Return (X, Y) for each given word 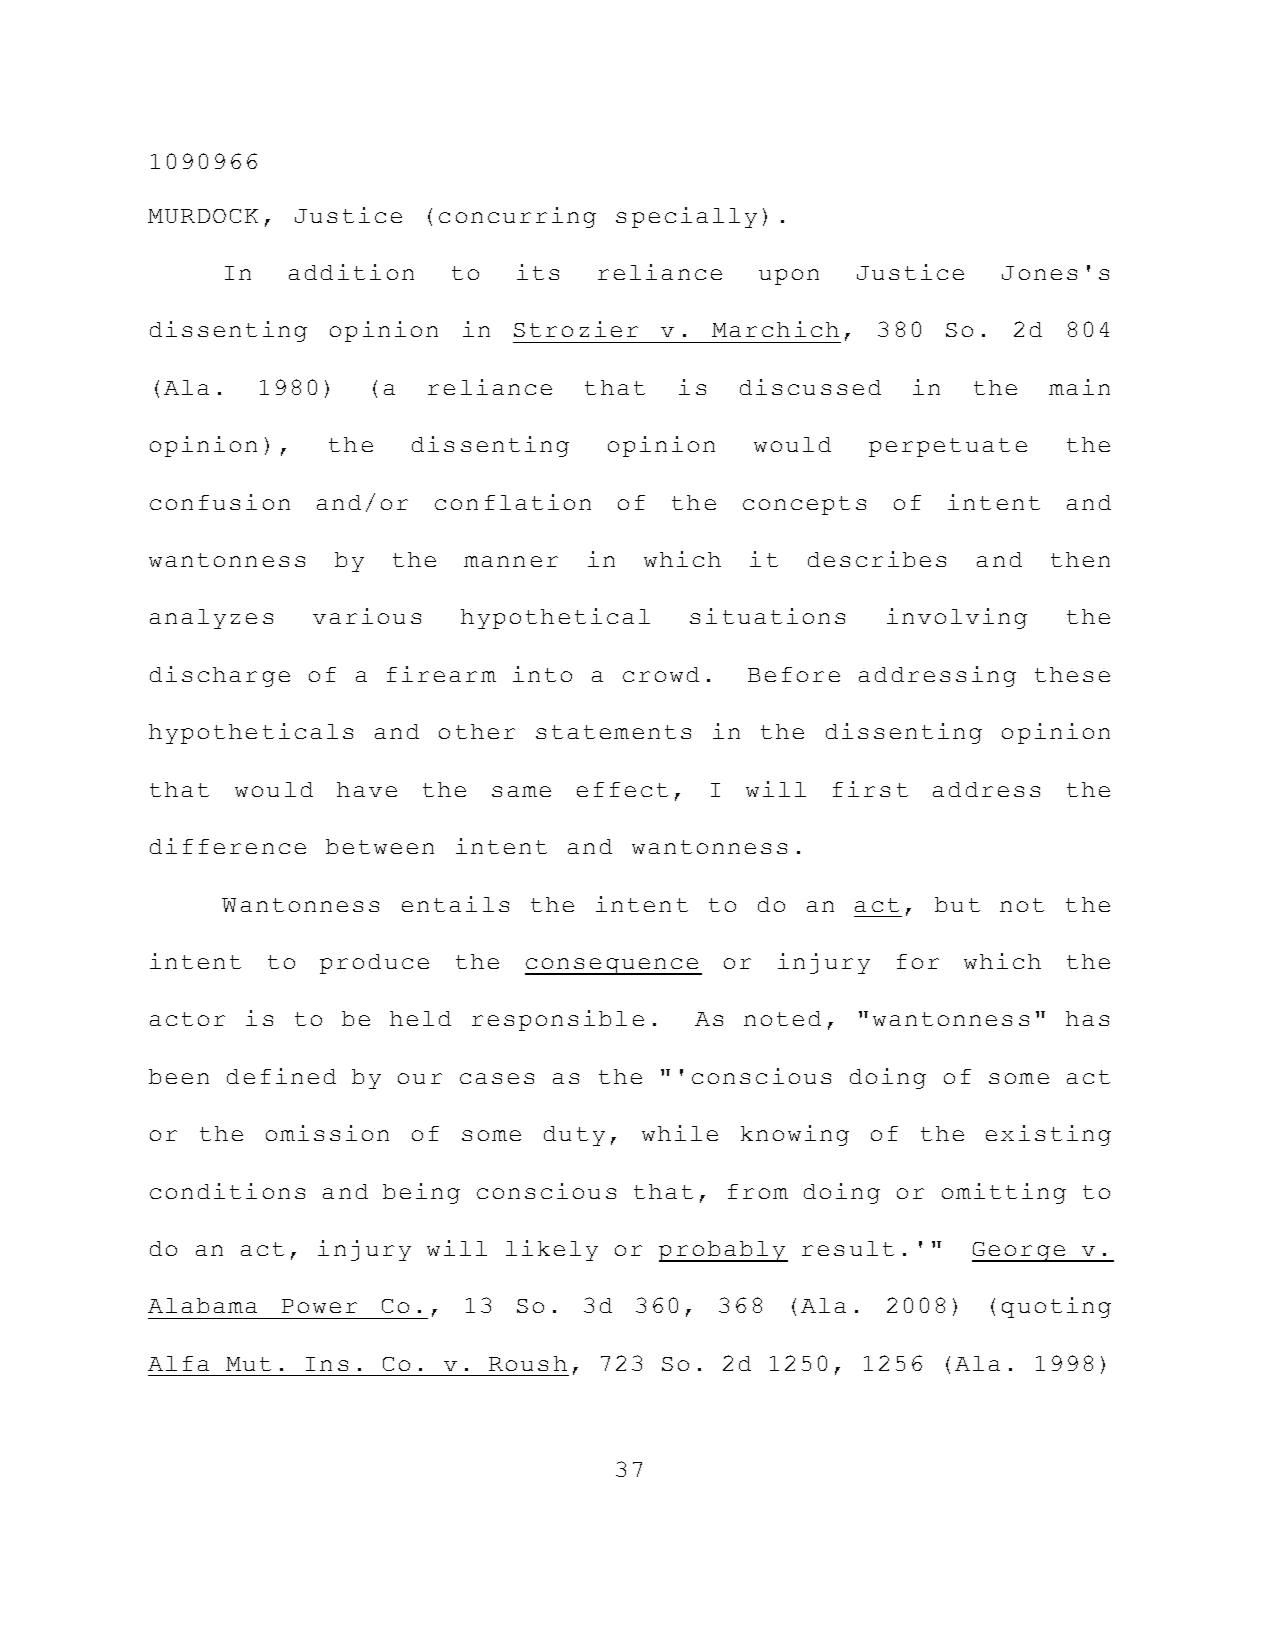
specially (686, 217)
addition (351, 272)
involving (957, 618)
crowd (661, 674)
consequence (613, 966)
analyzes (211, 619)
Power (319, 1306)
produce (374, 964)
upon (789, 277)
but (957, 904)
